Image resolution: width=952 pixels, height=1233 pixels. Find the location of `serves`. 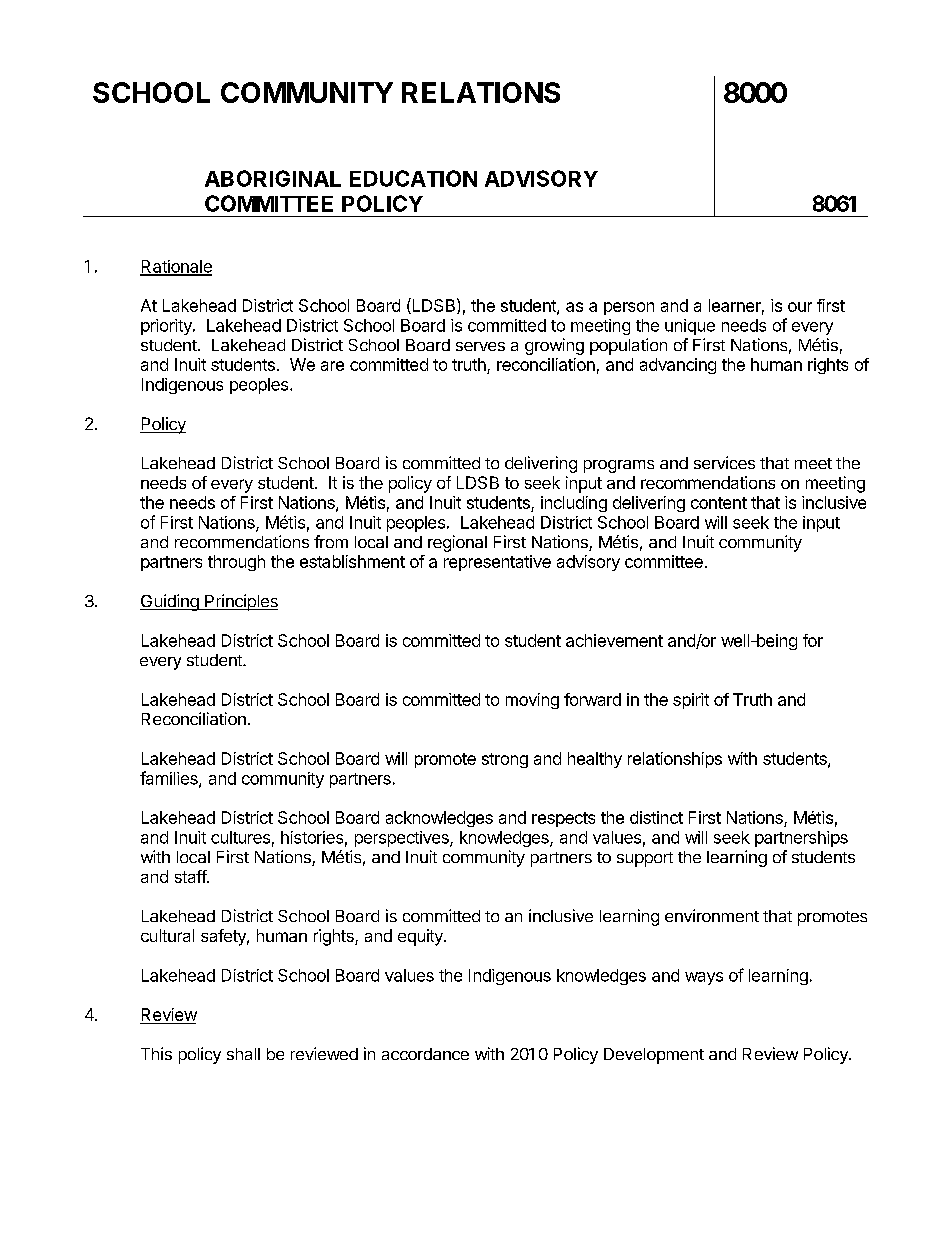

serves is located at coordinates (480, 346).
